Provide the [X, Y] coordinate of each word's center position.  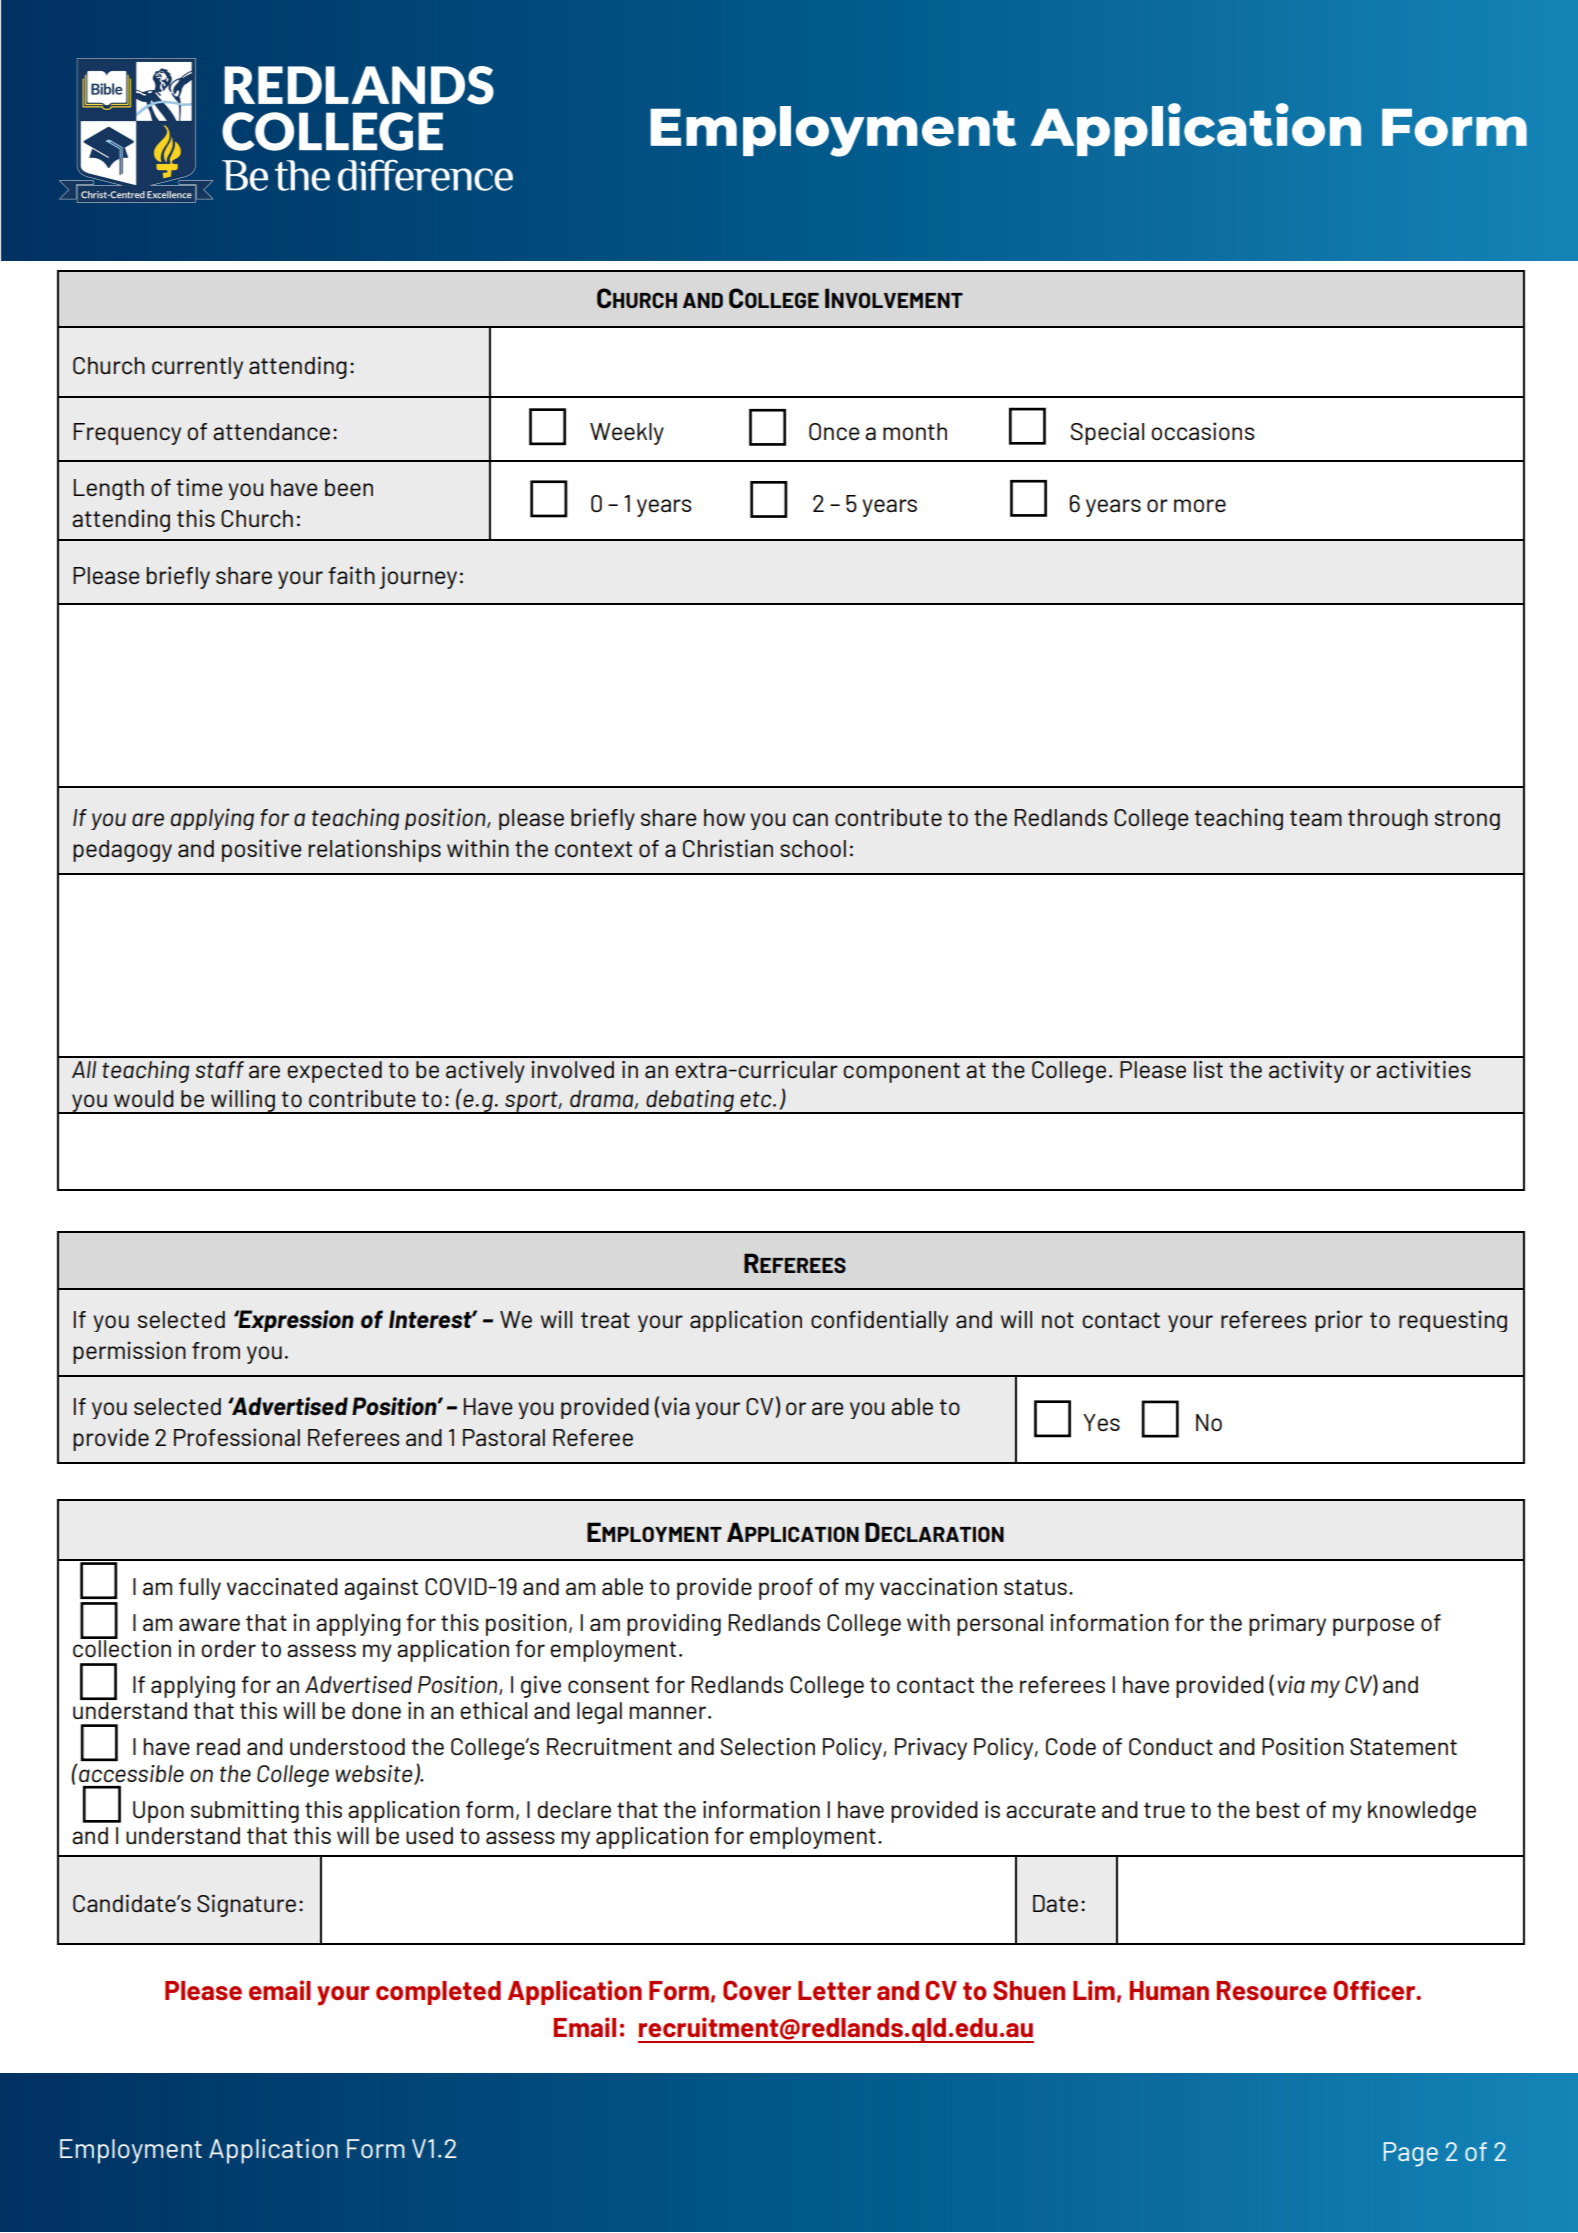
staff [220, 1069]
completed [438, 1993]
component [901, 1072]
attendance [271, 431]
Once [834, 432]
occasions [1203, 431]
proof [786, 1589]
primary [1287, 1625]
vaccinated [282, 1586]
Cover [757, 1990]
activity [1306, 1072]
